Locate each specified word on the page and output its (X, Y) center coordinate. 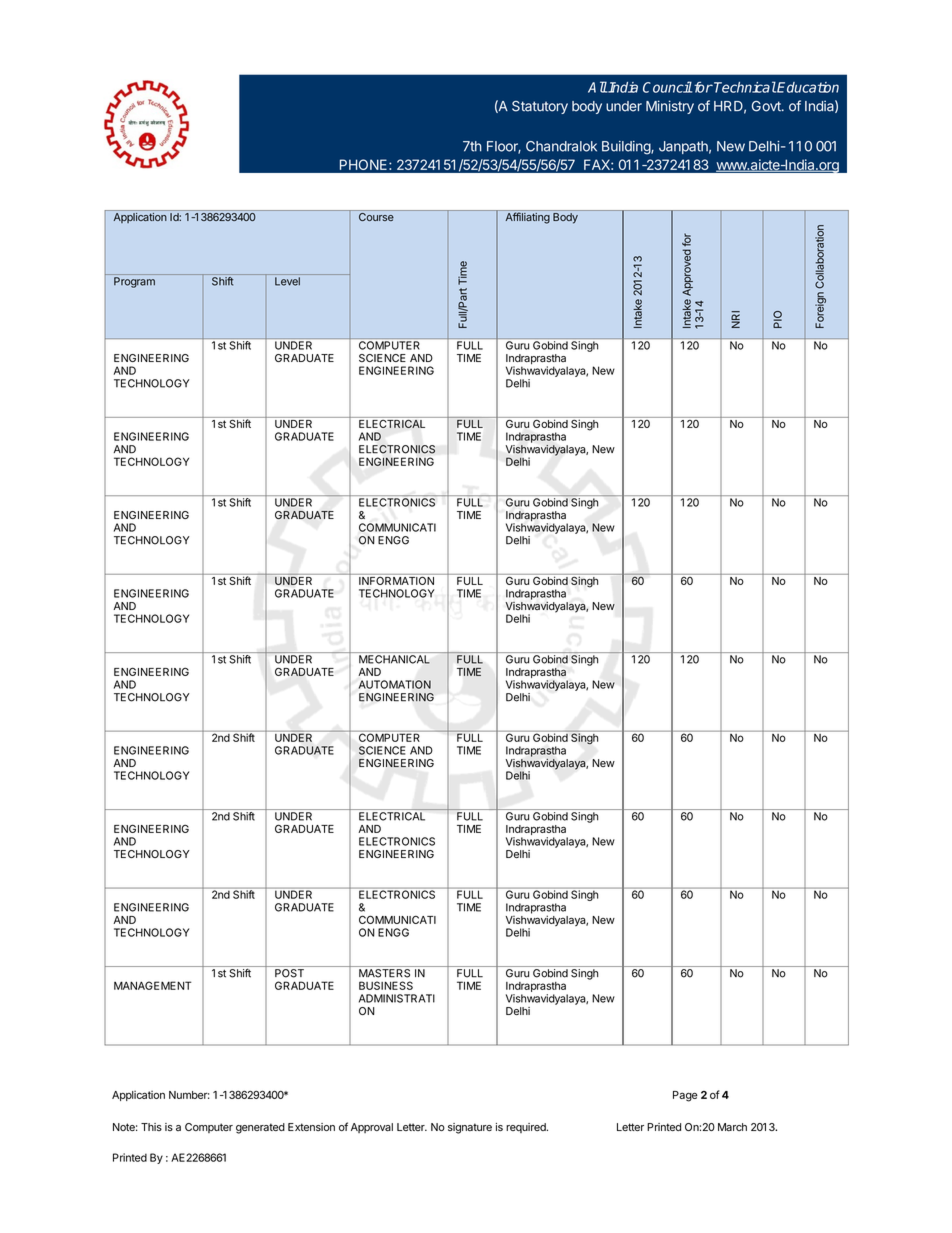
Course (376, 216)
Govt (767, 106)
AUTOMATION (394, 684)
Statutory (540, 107)
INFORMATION (396, 579)
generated (260, 1128)
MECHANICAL (394, 659)
